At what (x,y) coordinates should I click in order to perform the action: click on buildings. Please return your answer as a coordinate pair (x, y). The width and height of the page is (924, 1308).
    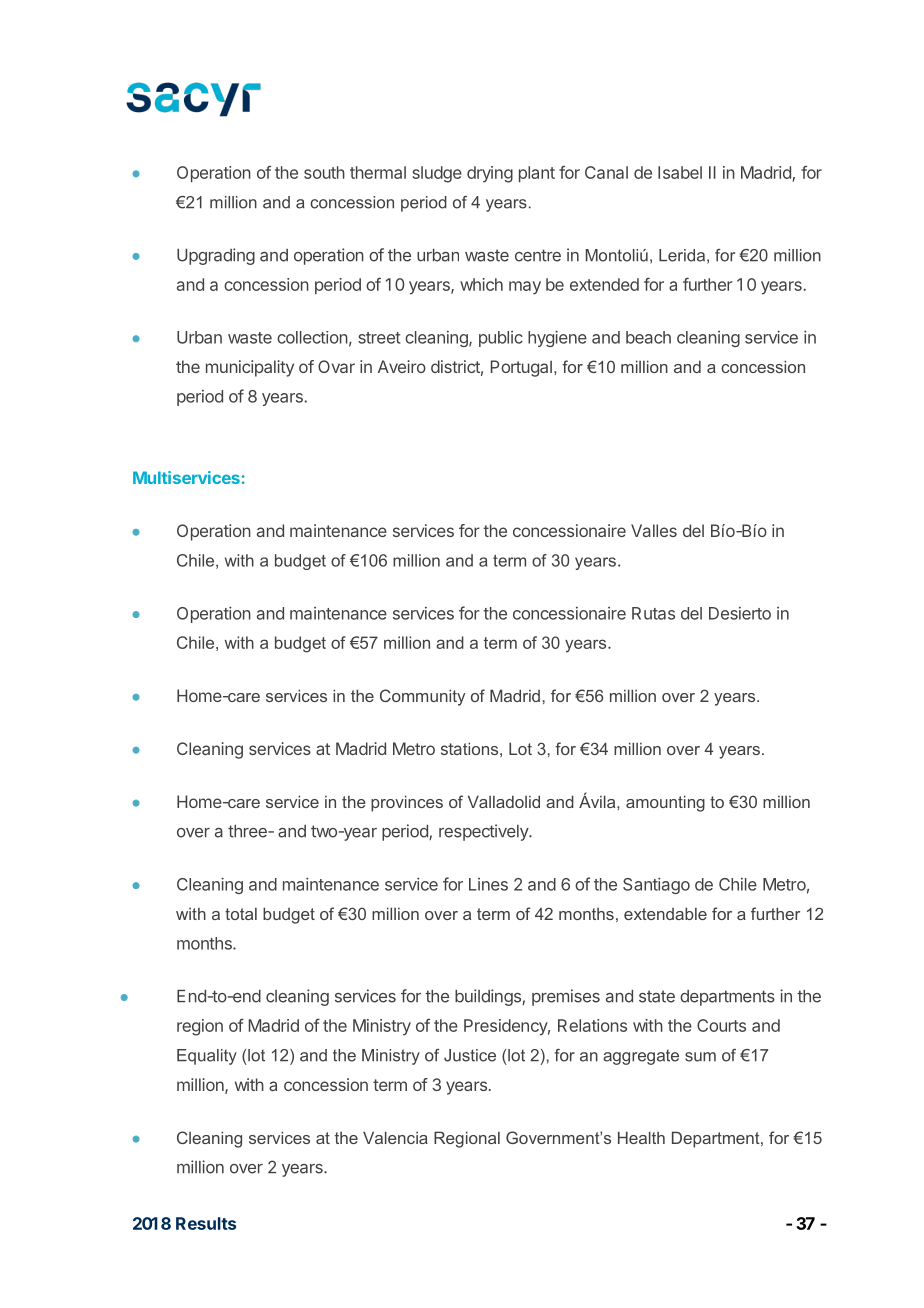
    Looking at the image, I should click on (489, 997).
